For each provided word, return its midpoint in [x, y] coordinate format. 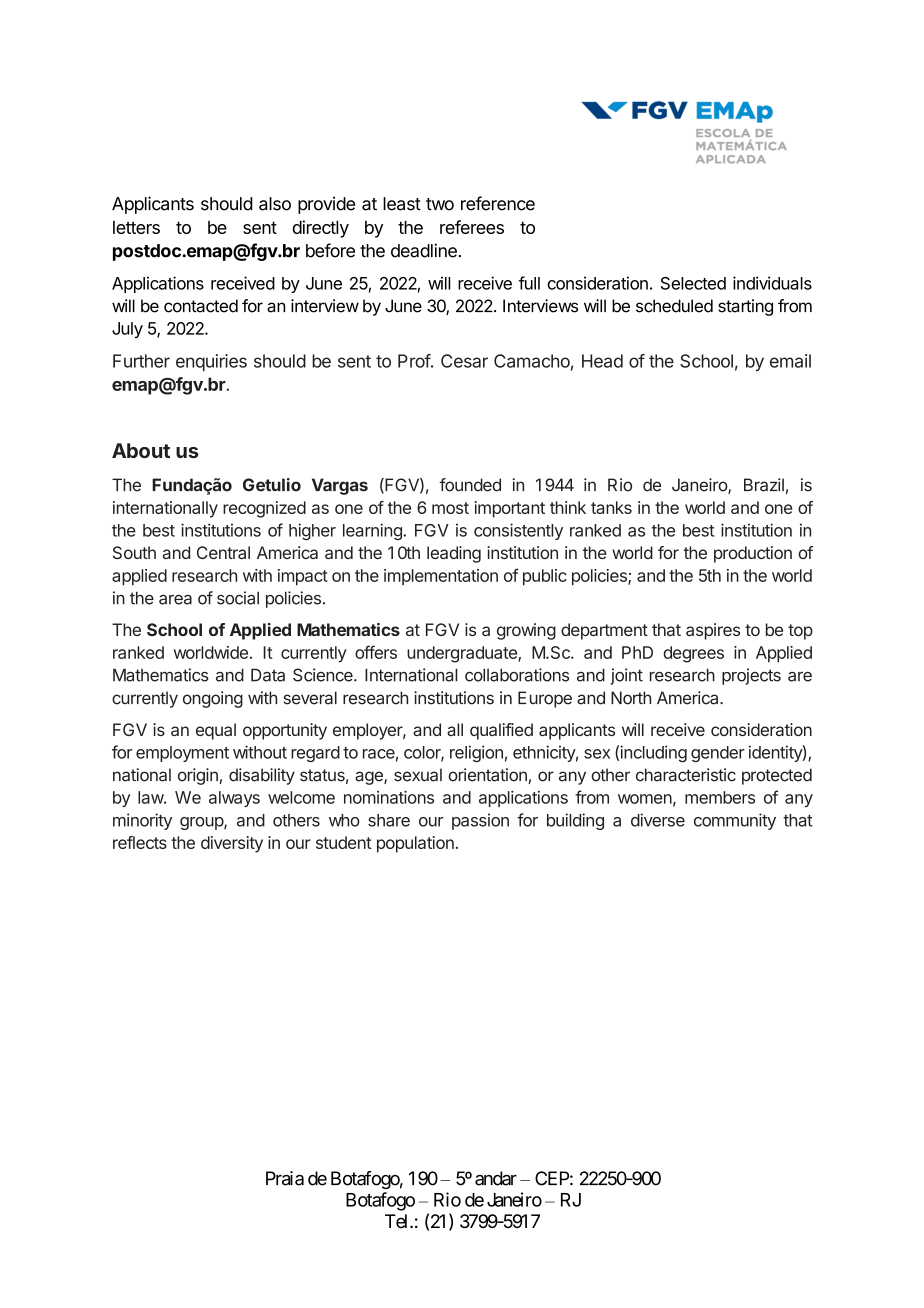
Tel [398, 1221]
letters [136, 227]
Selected [693, 283]
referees [472, 227]
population [415, 844]
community [735, 821]
